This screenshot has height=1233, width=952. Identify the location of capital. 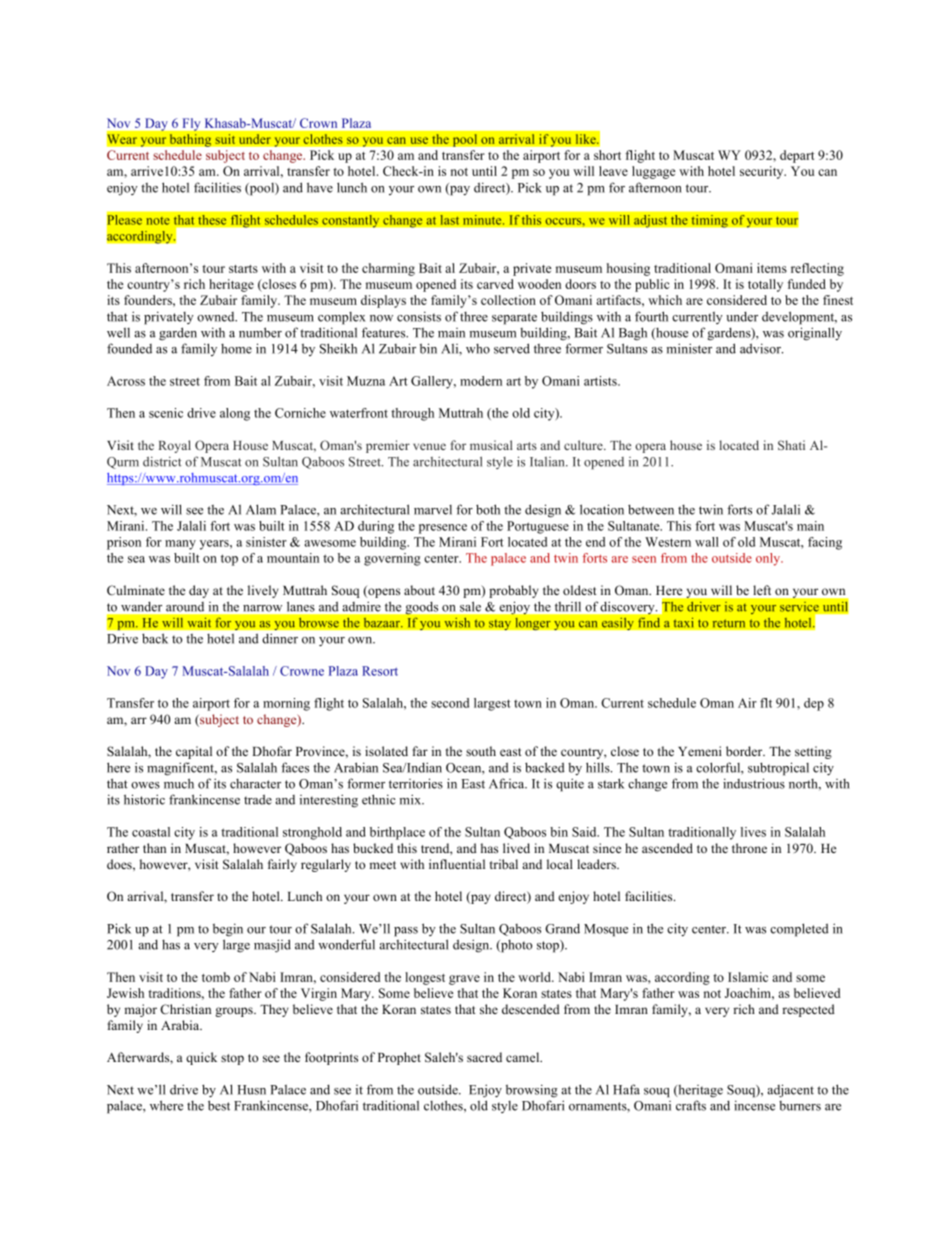
(194, 752).
